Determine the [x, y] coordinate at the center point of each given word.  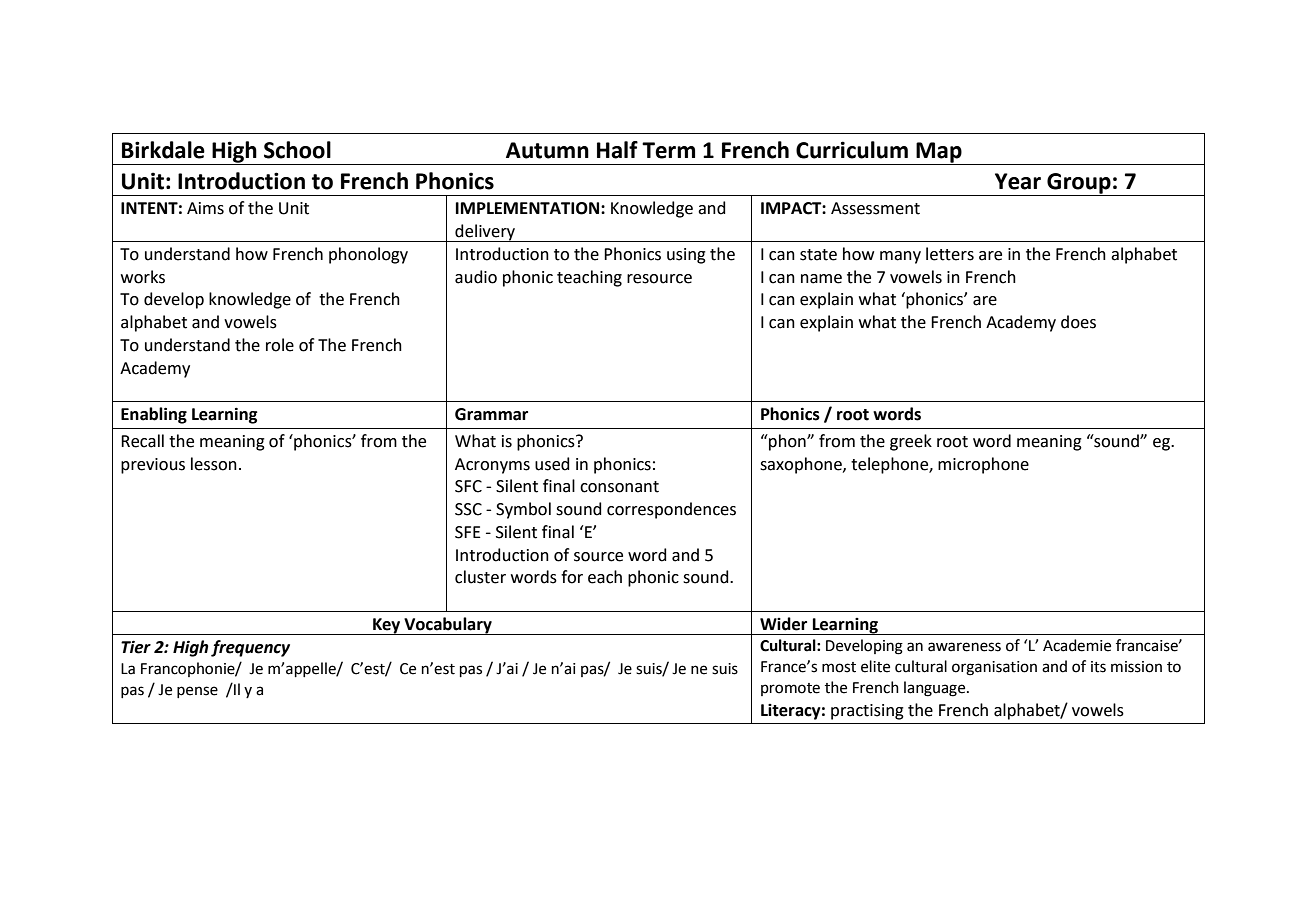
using [686, 256]
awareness [964, 647]
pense [197, 692]
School [297, 150]
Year [1018, 181]
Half [617, 150]
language [936, 689]
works [143, 277]
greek [911, 442]
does [1078, 322]
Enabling [154, 415]
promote [790, 689]
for [572, 577]
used [552, 464]
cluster [480, 577]
